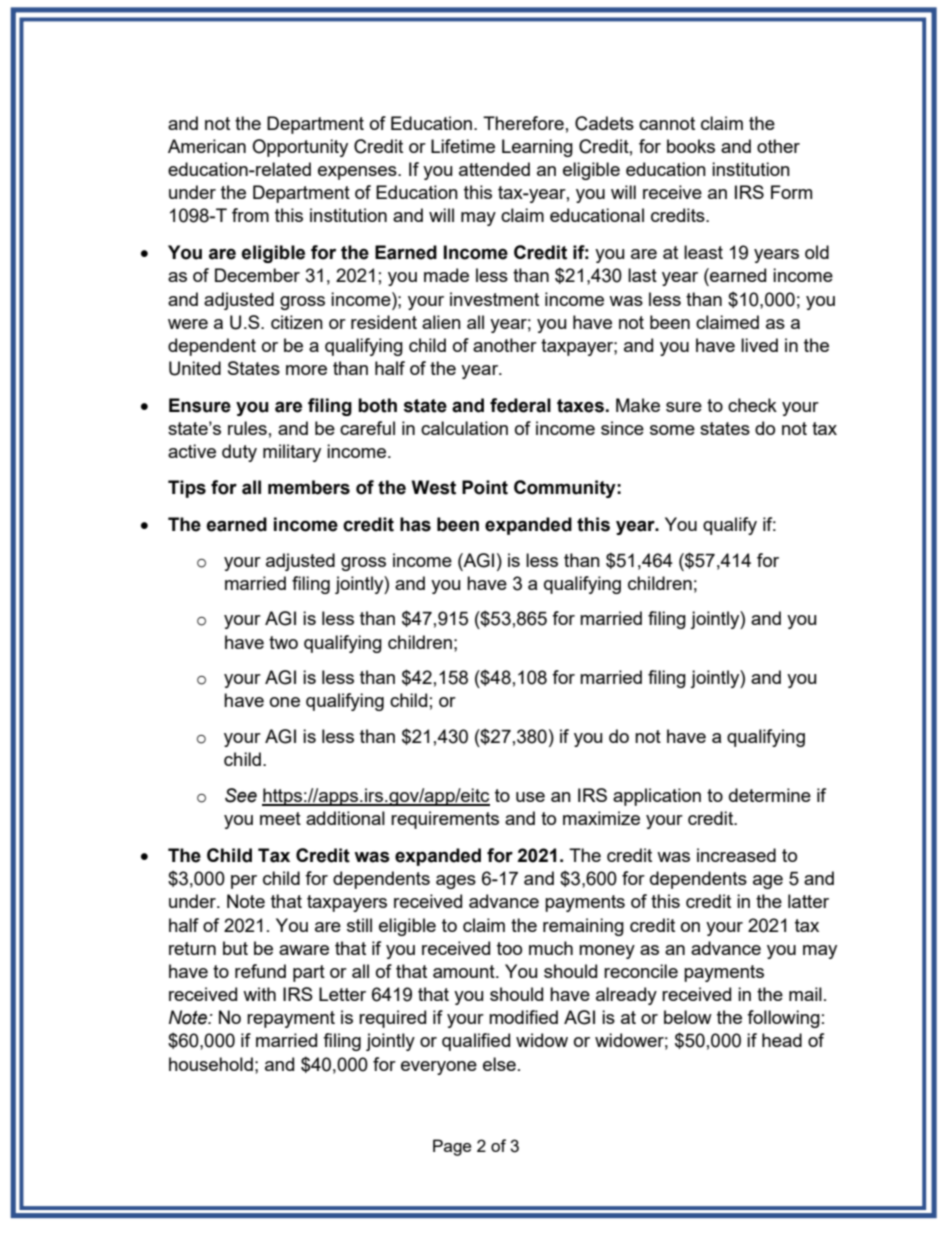 This screenshot has width=952, height=1233. Describe the element at coordinates (770, 795) in the screenshot. I see `determine` at that location.
